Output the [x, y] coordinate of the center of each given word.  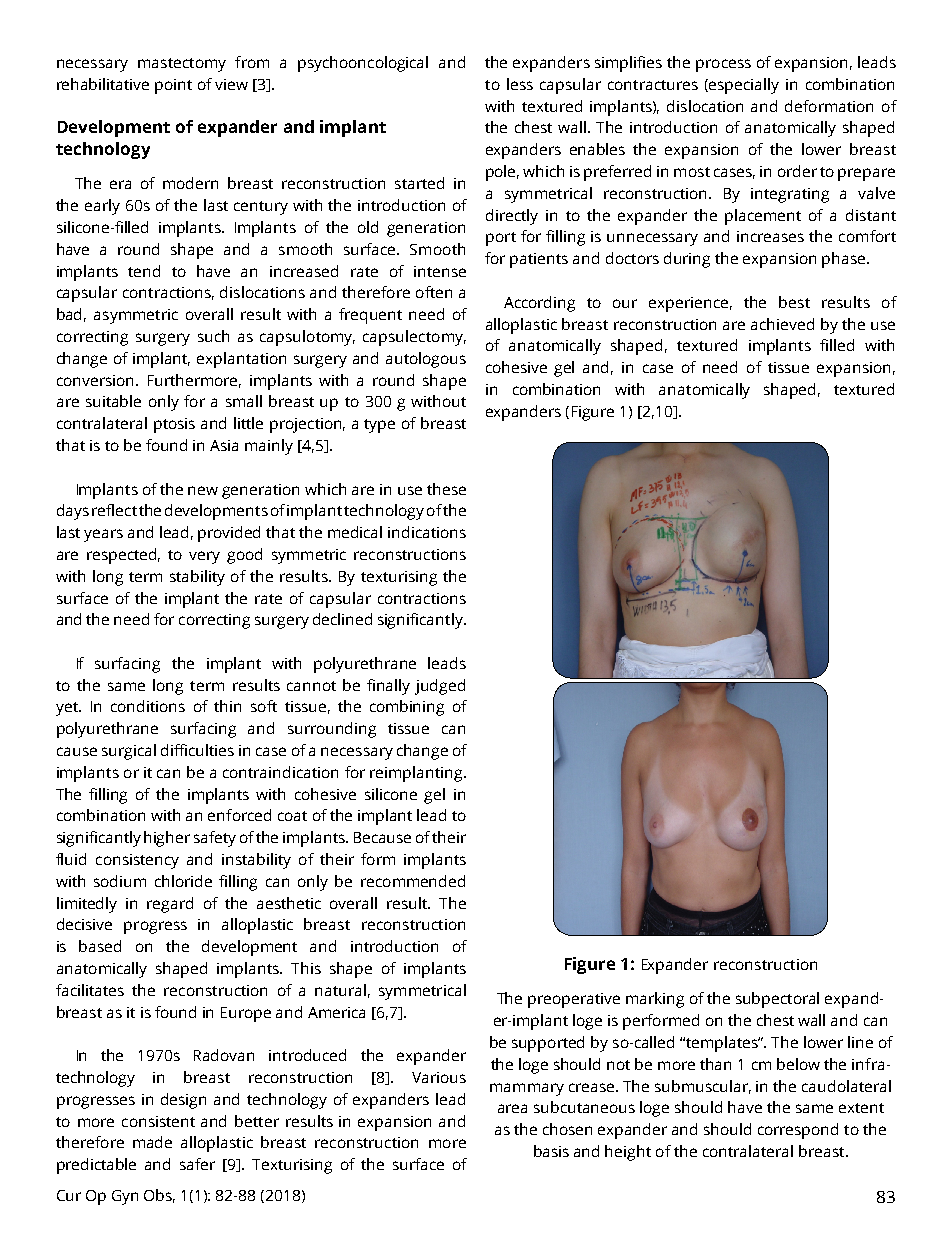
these [446, 489]
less [520, 84]
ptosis [174, 425]
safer [197, 1164]
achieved [782, 324]
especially [744, 86]
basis [551, 1151]
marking [655, 1000]
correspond [798, 1131]
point [173, 86]
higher [167, 839]
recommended [413, 881]
